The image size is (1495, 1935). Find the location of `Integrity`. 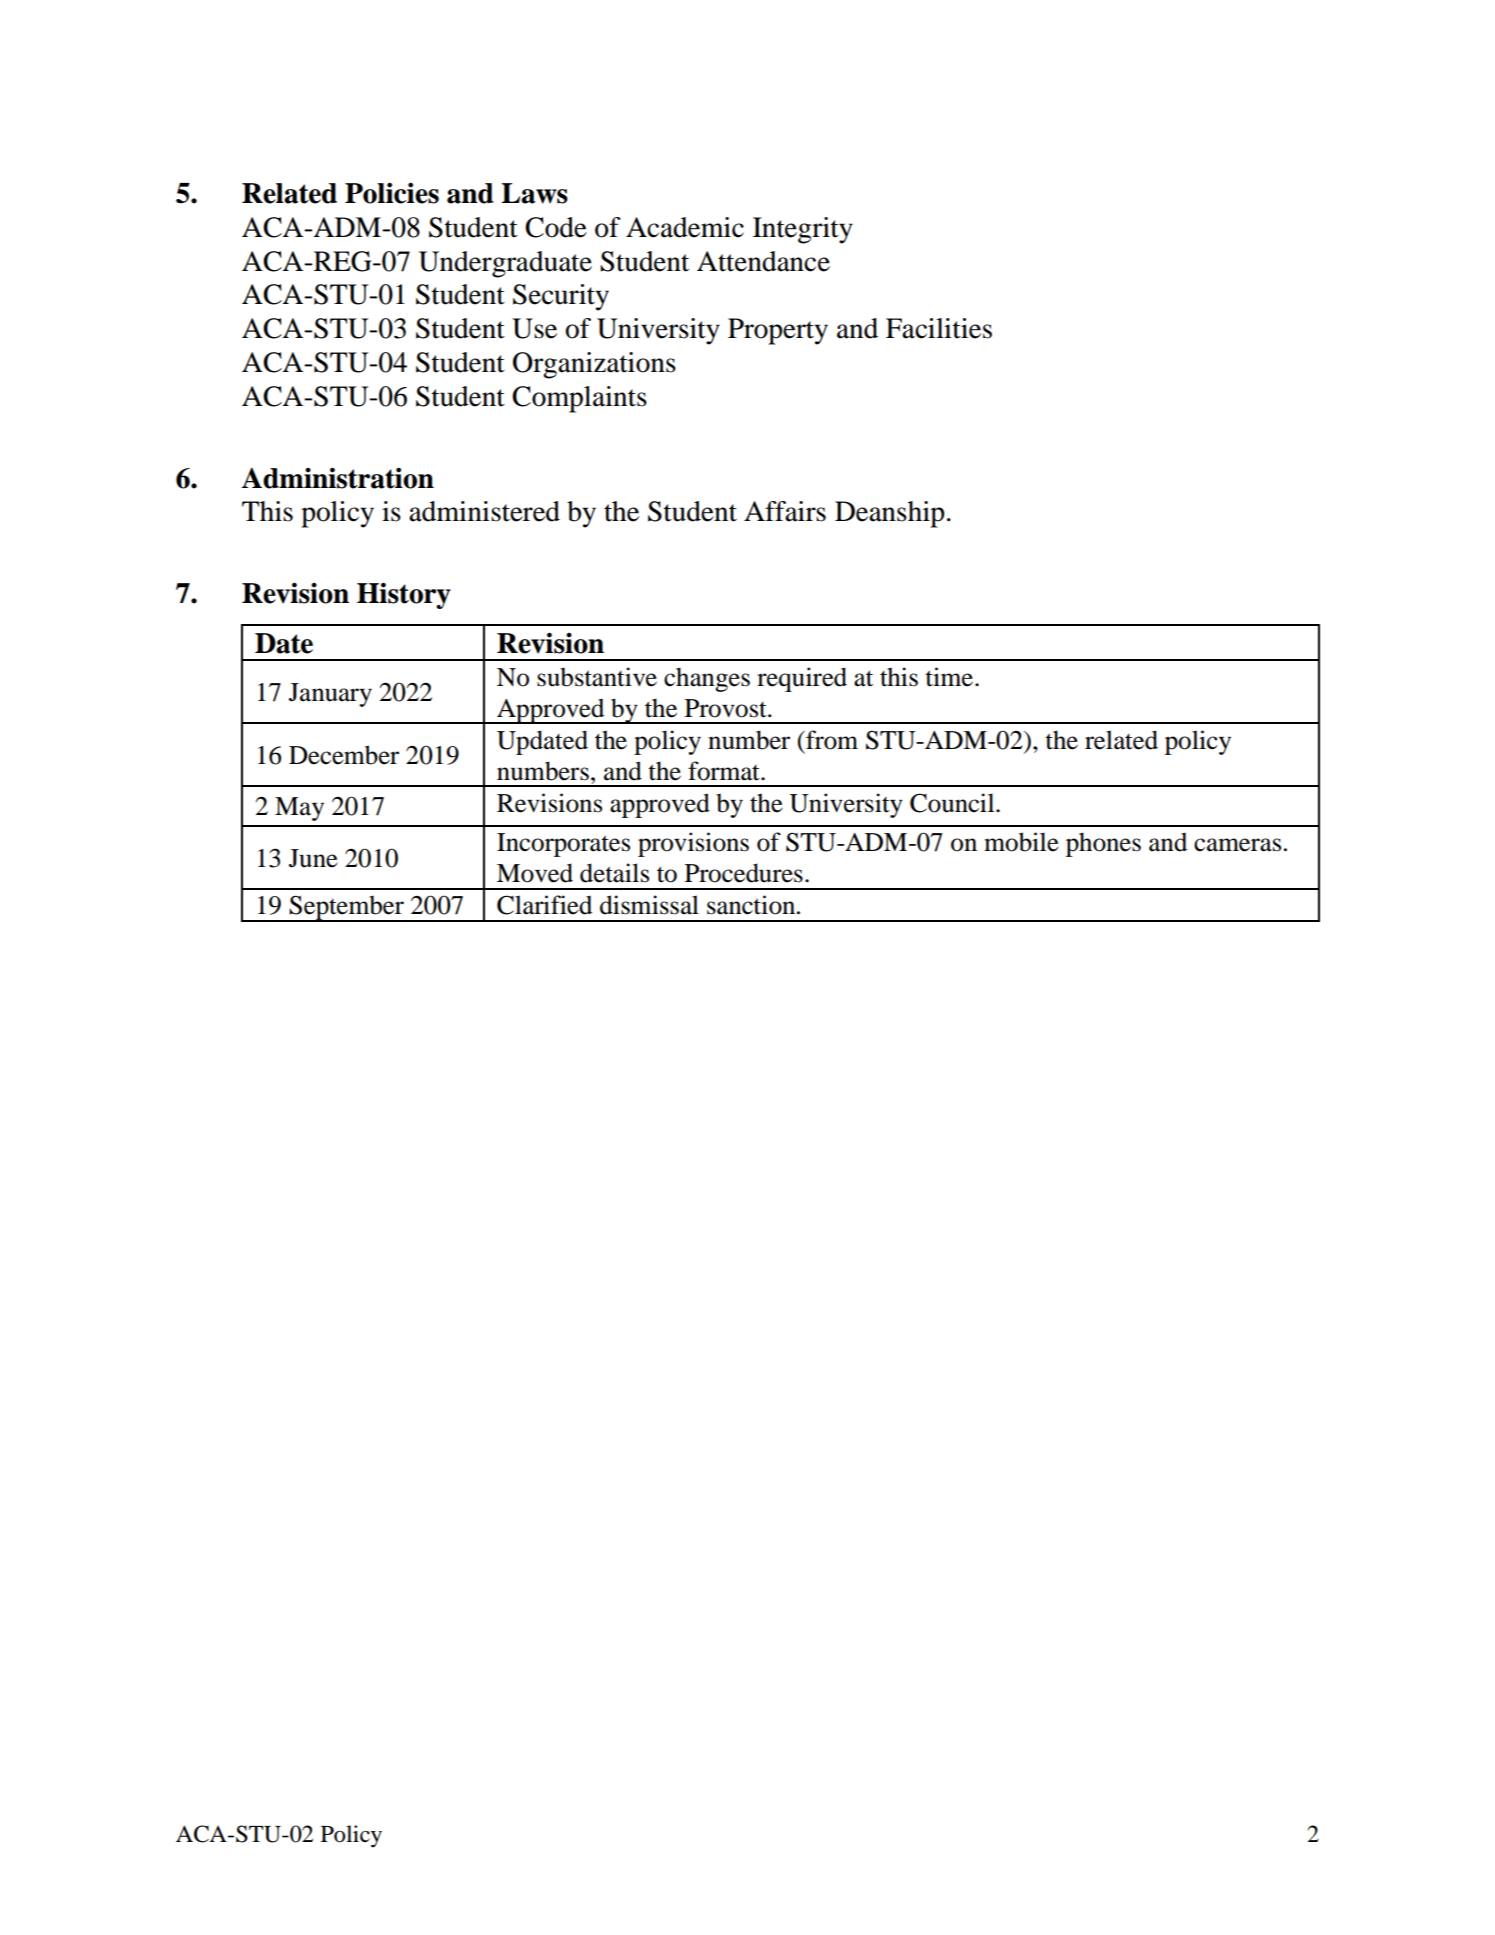

Integrity is located at coordinates (803, 230).
